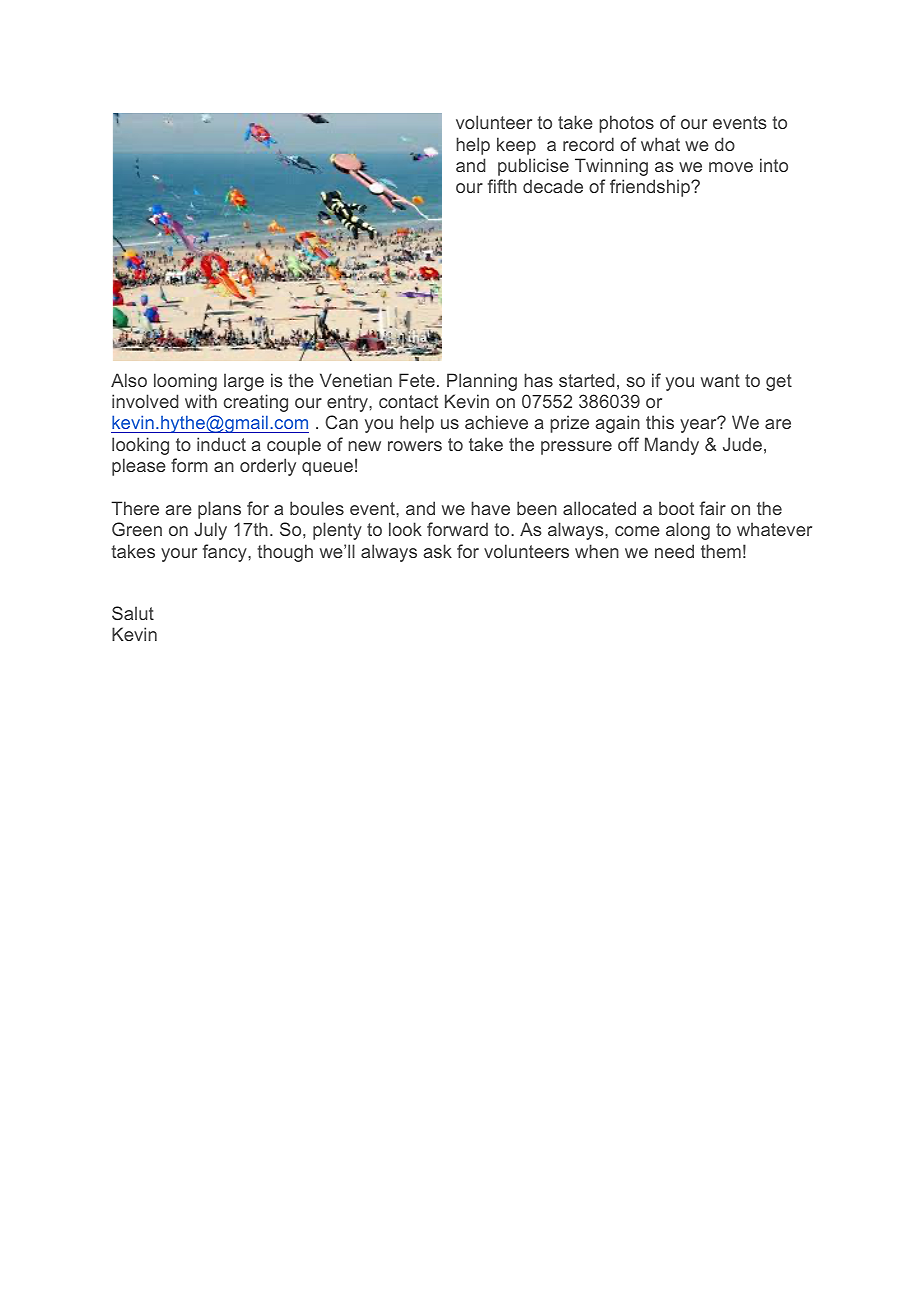 This page has height=1308, width=924. Describe the element at coordinates (437, 551) in the page. I see `ask` at that location.
